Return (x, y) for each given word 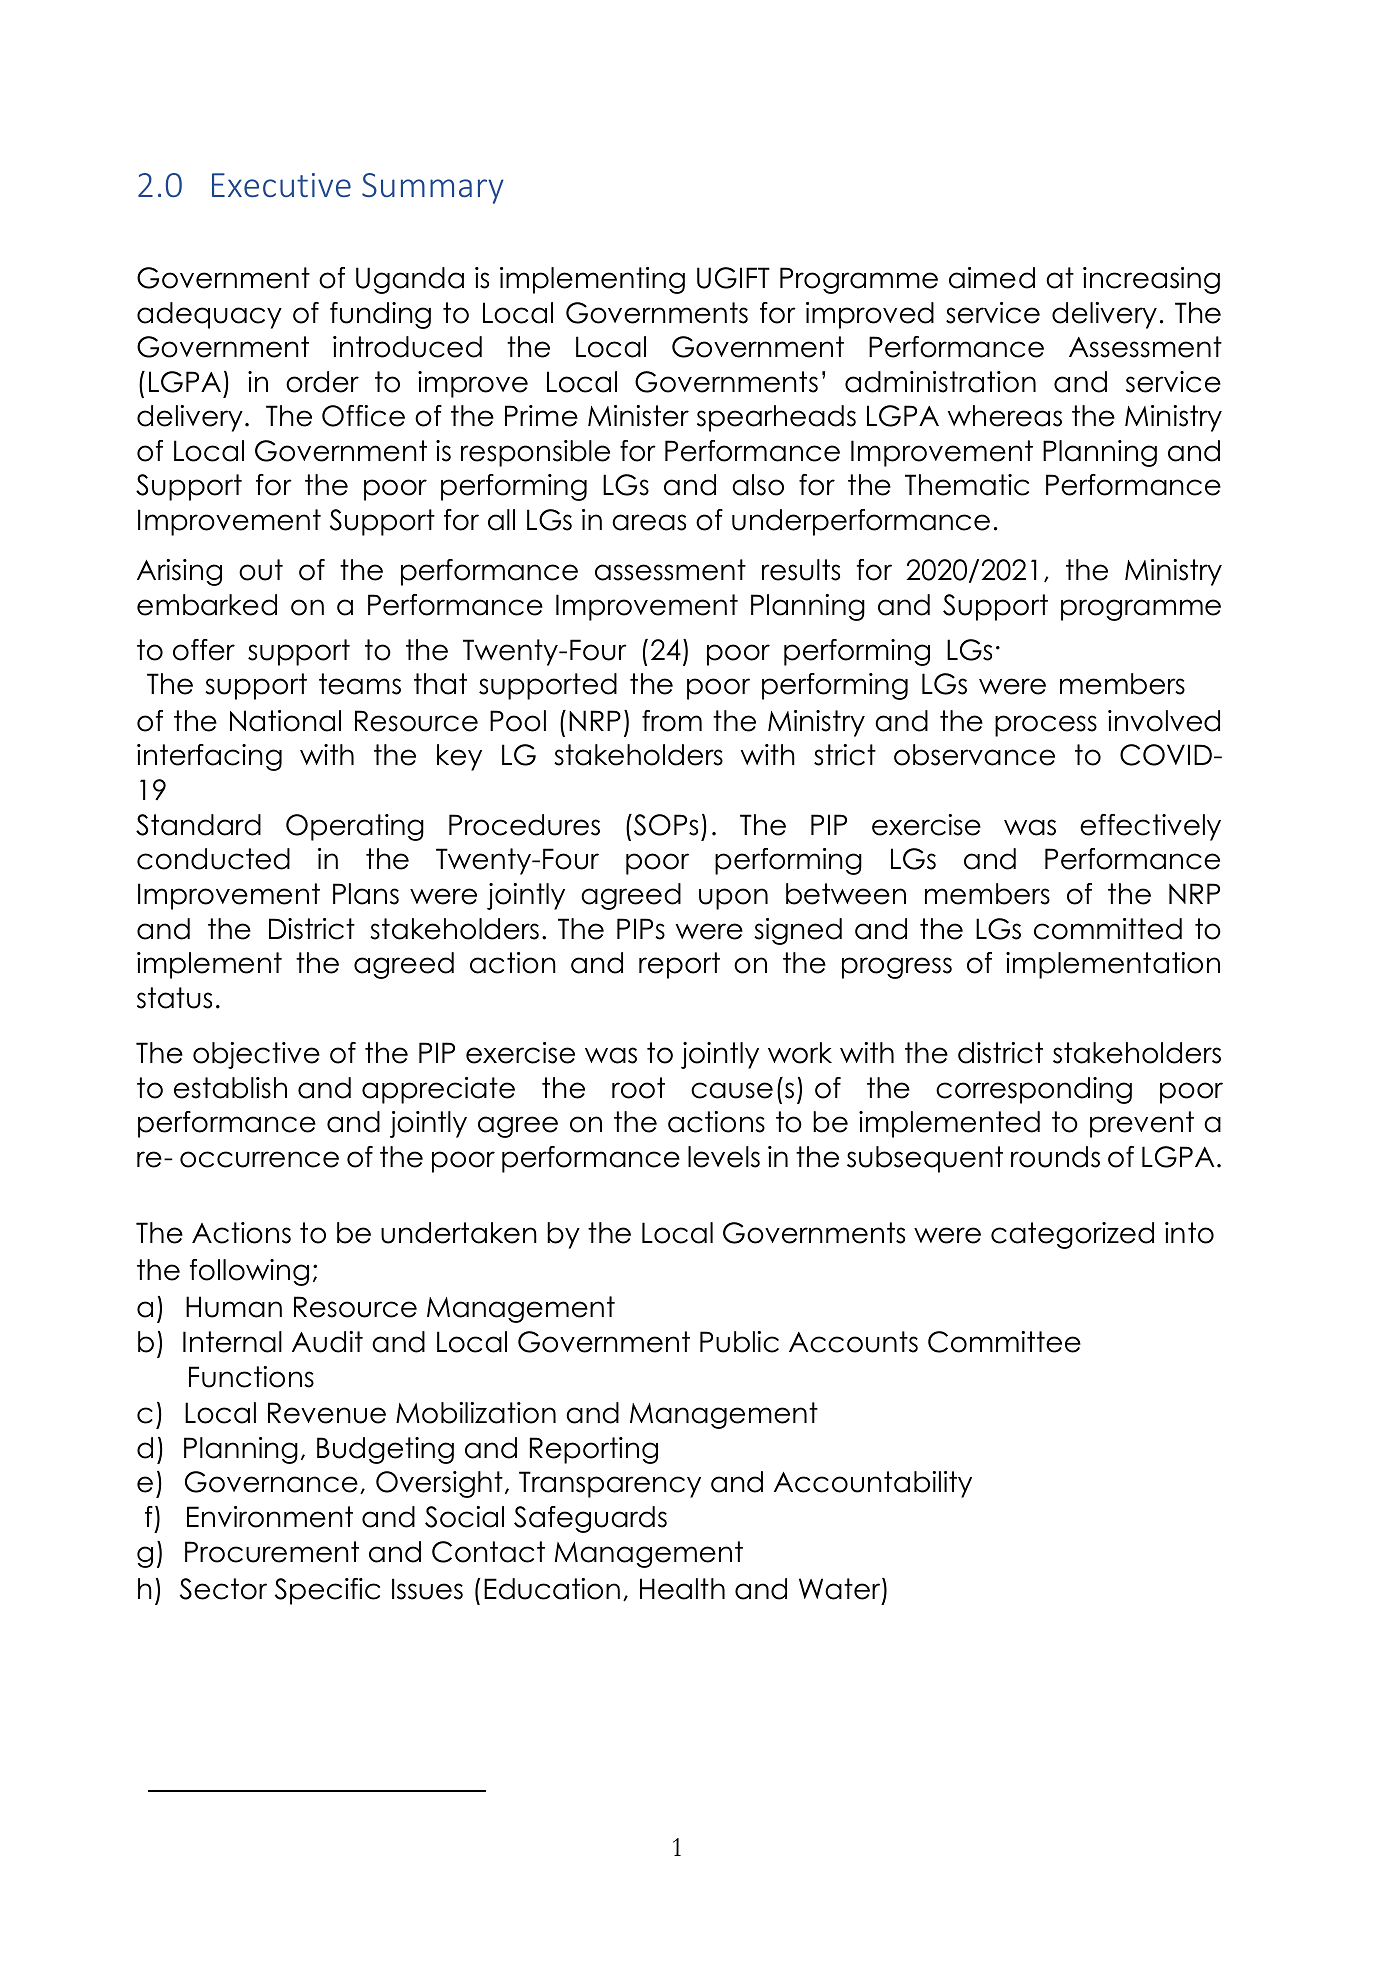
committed (1108, 929)
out (261, 570)
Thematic (967, 485)
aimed (992, 278)
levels (724, 1157)
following (249, 1272)
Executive (281, 185)
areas (649, 522)
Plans (366, 894)
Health (682, 1589)
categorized (1072, 1235)
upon (733, 899)
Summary (433, 188)
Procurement (272, 1552)
